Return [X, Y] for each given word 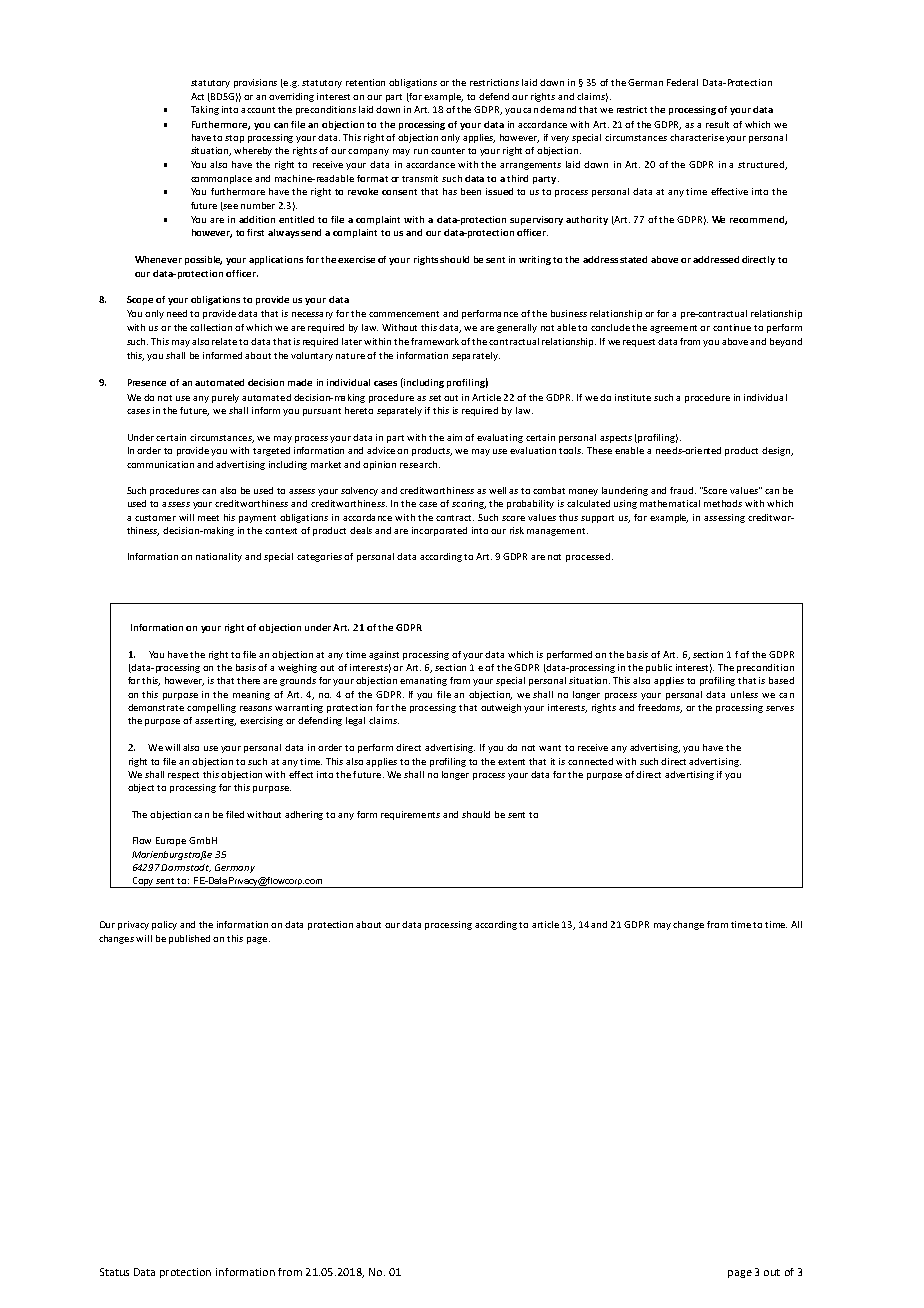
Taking [205, 110]
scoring [469, 504]
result [717, 124]
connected [590, 761]
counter [448, 151]
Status [114, 1272]
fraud [683, 490]
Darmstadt [186, 868]
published [189, 939]
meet [208, 518]
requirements [410, 815]
